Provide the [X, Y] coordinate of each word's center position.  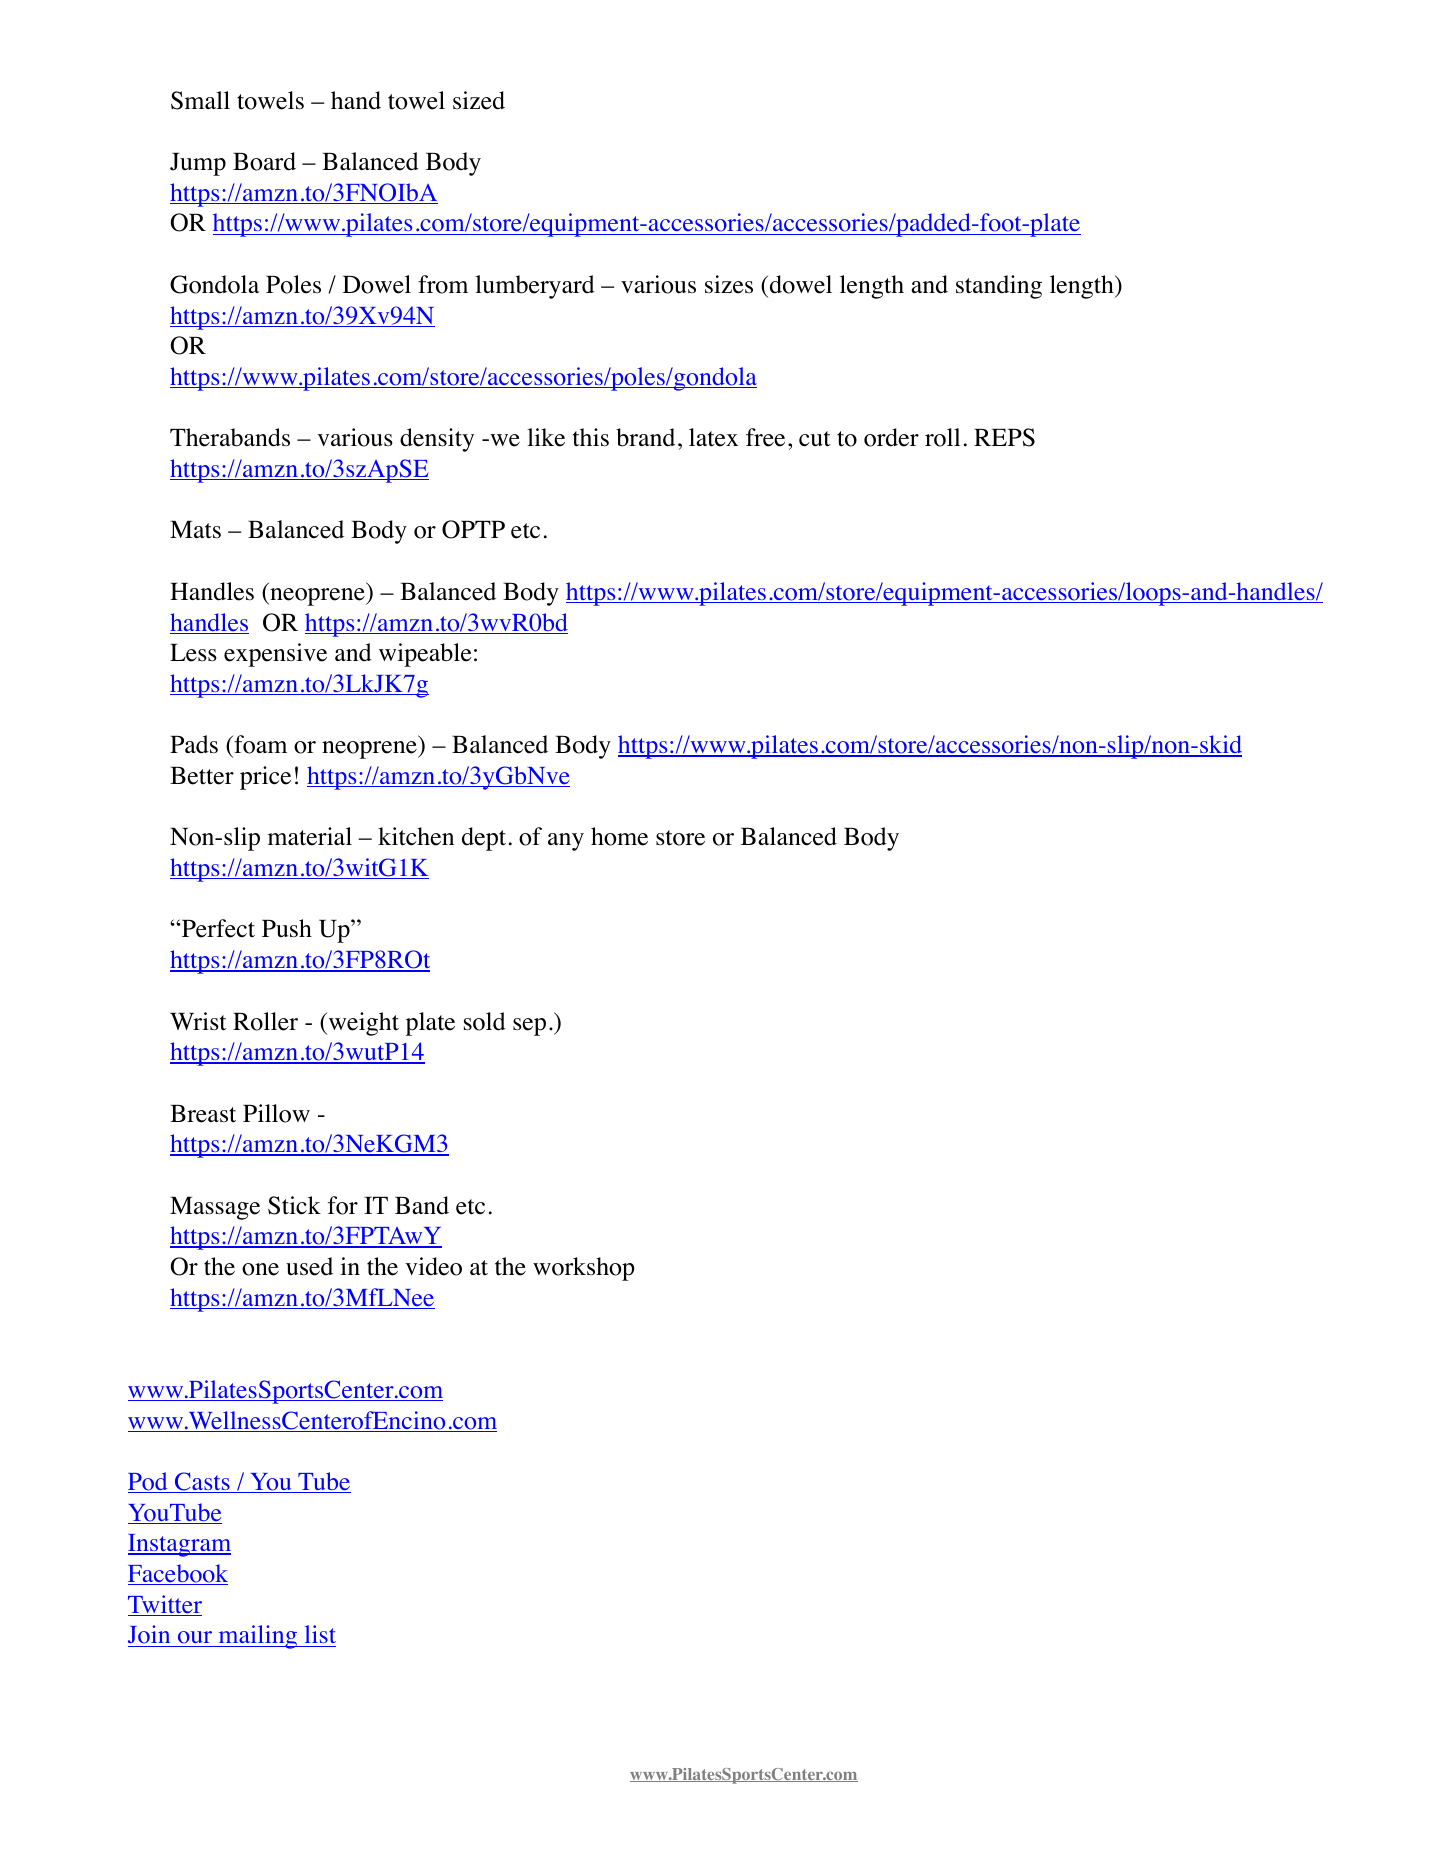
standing [999, 287]
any [566, 842]
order [891, 437]
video [433, 1266]
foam [259, 746]
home [619, 836]
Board [264, 161]
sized [479, 100]
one [260, 1269]
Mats [195, 530]
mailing [257, 1637]
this [591, 437]
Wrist [198, 1021]
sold [485, 1021]
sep [529, 1027]
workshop [583, 1269]
